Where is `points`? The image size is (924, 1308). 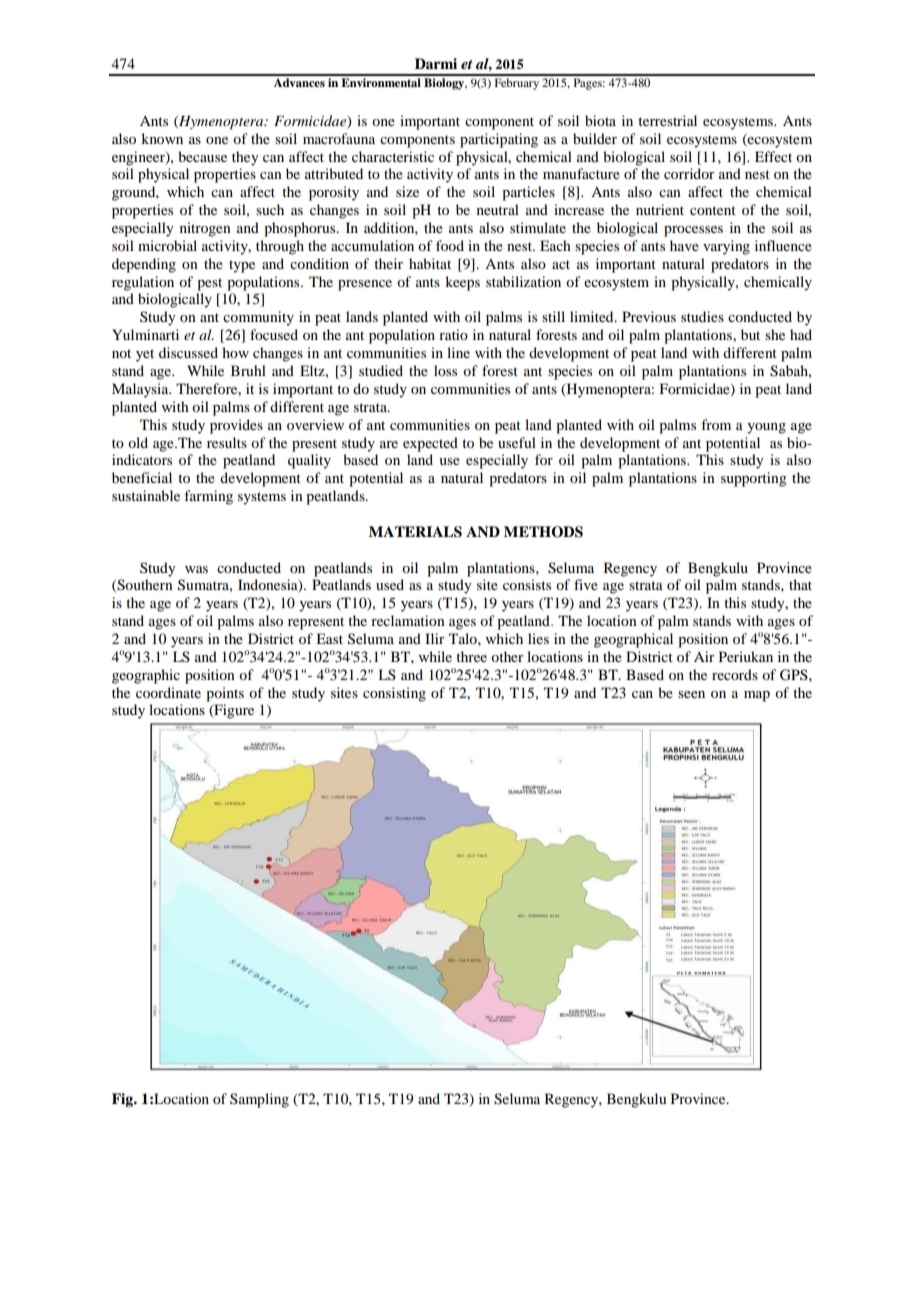 points is located at coordinates (225, 694).
